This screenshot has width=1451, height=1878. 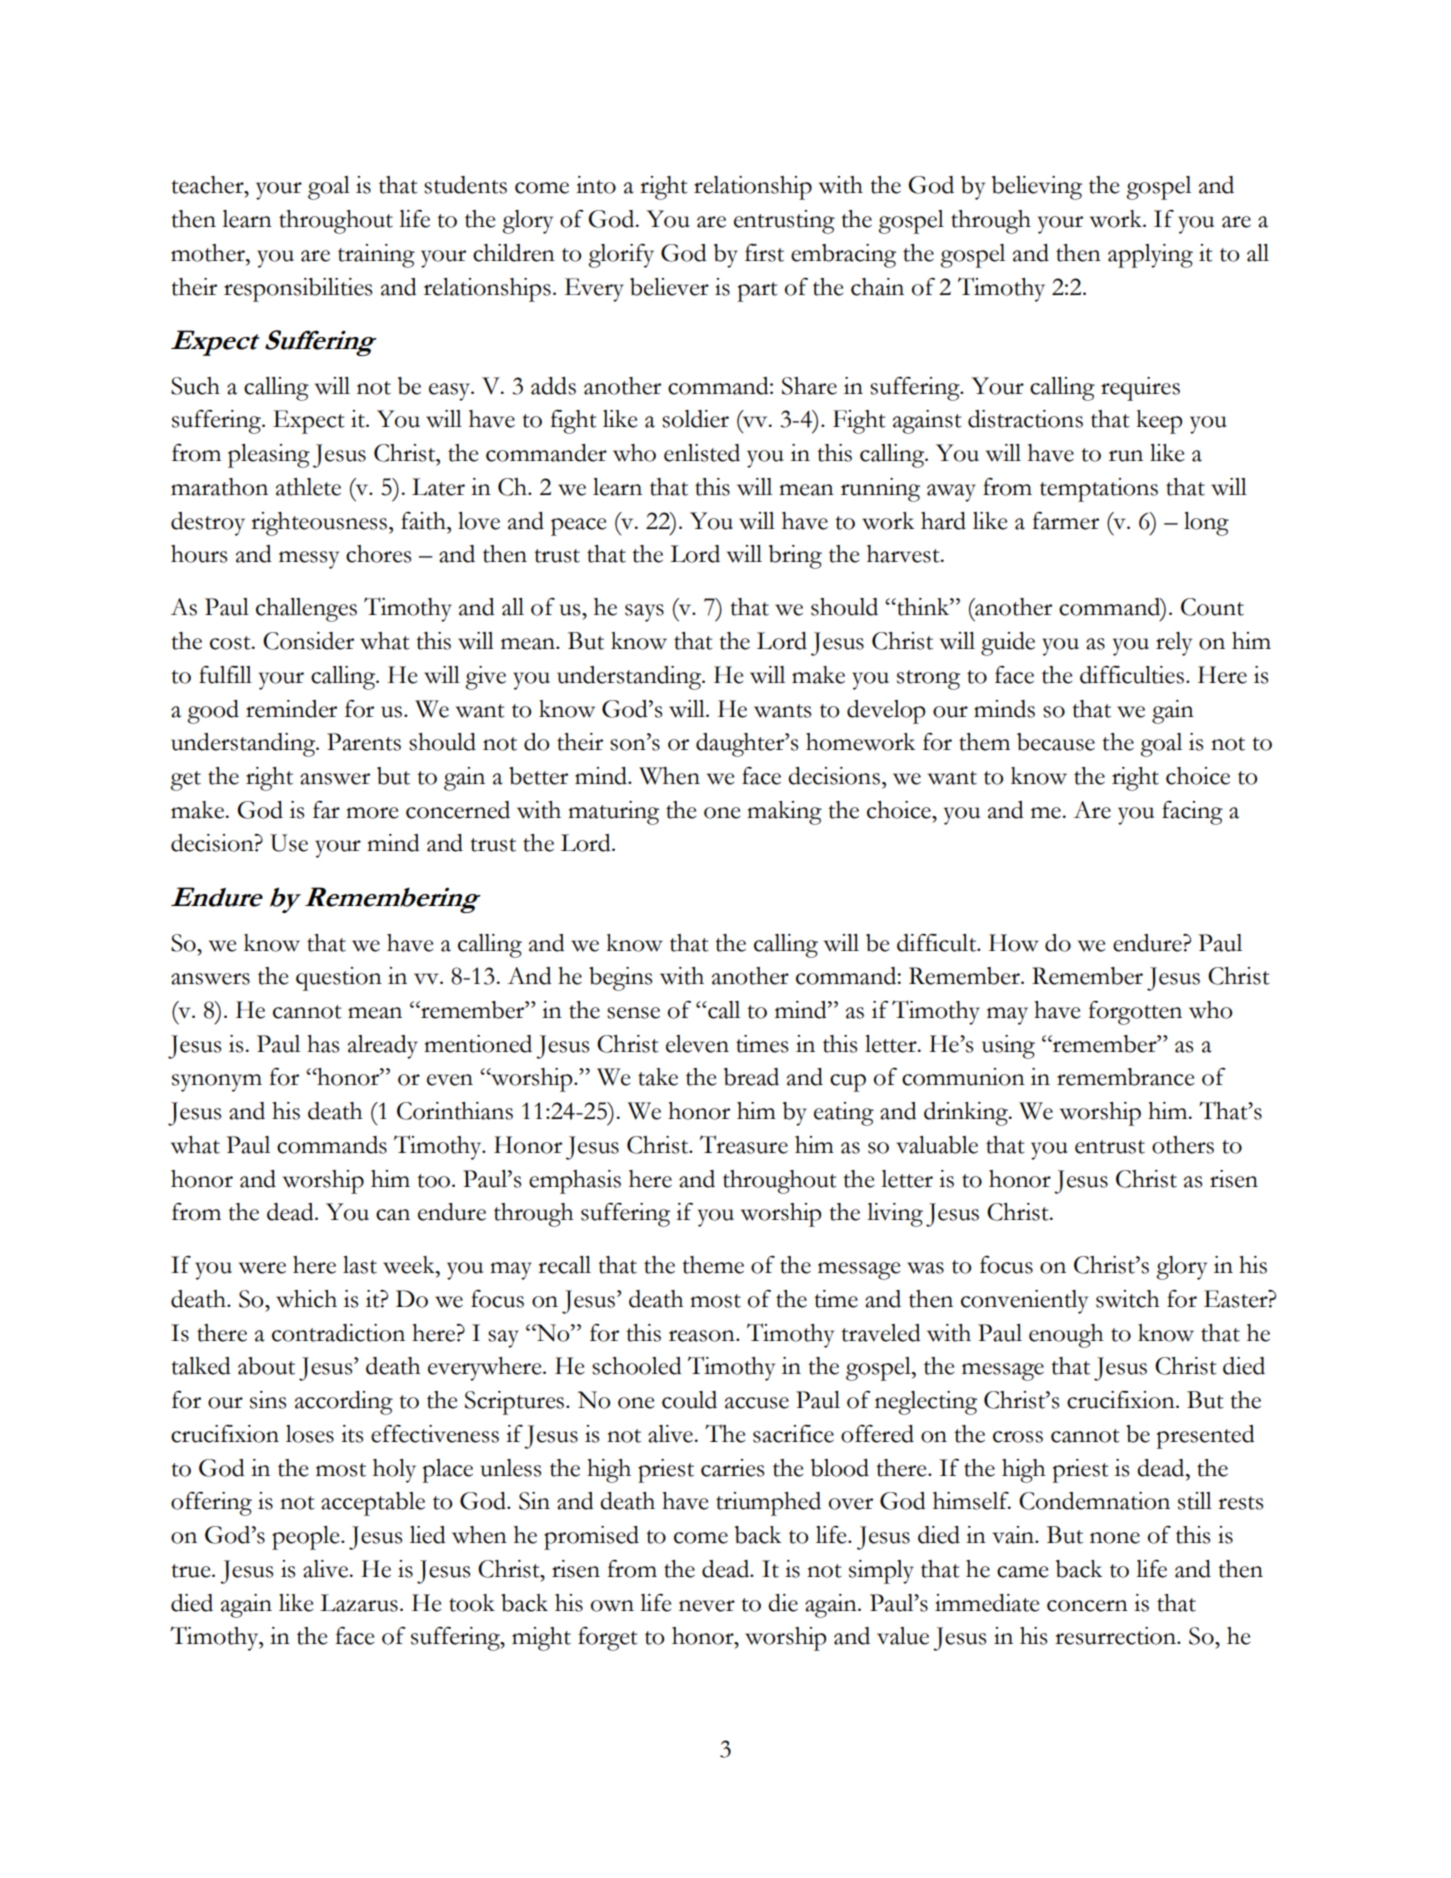 What do you see at coordinates (1128, 1299) in the screenshot?
I see `switch` at bounding box center [1128, 1299].
